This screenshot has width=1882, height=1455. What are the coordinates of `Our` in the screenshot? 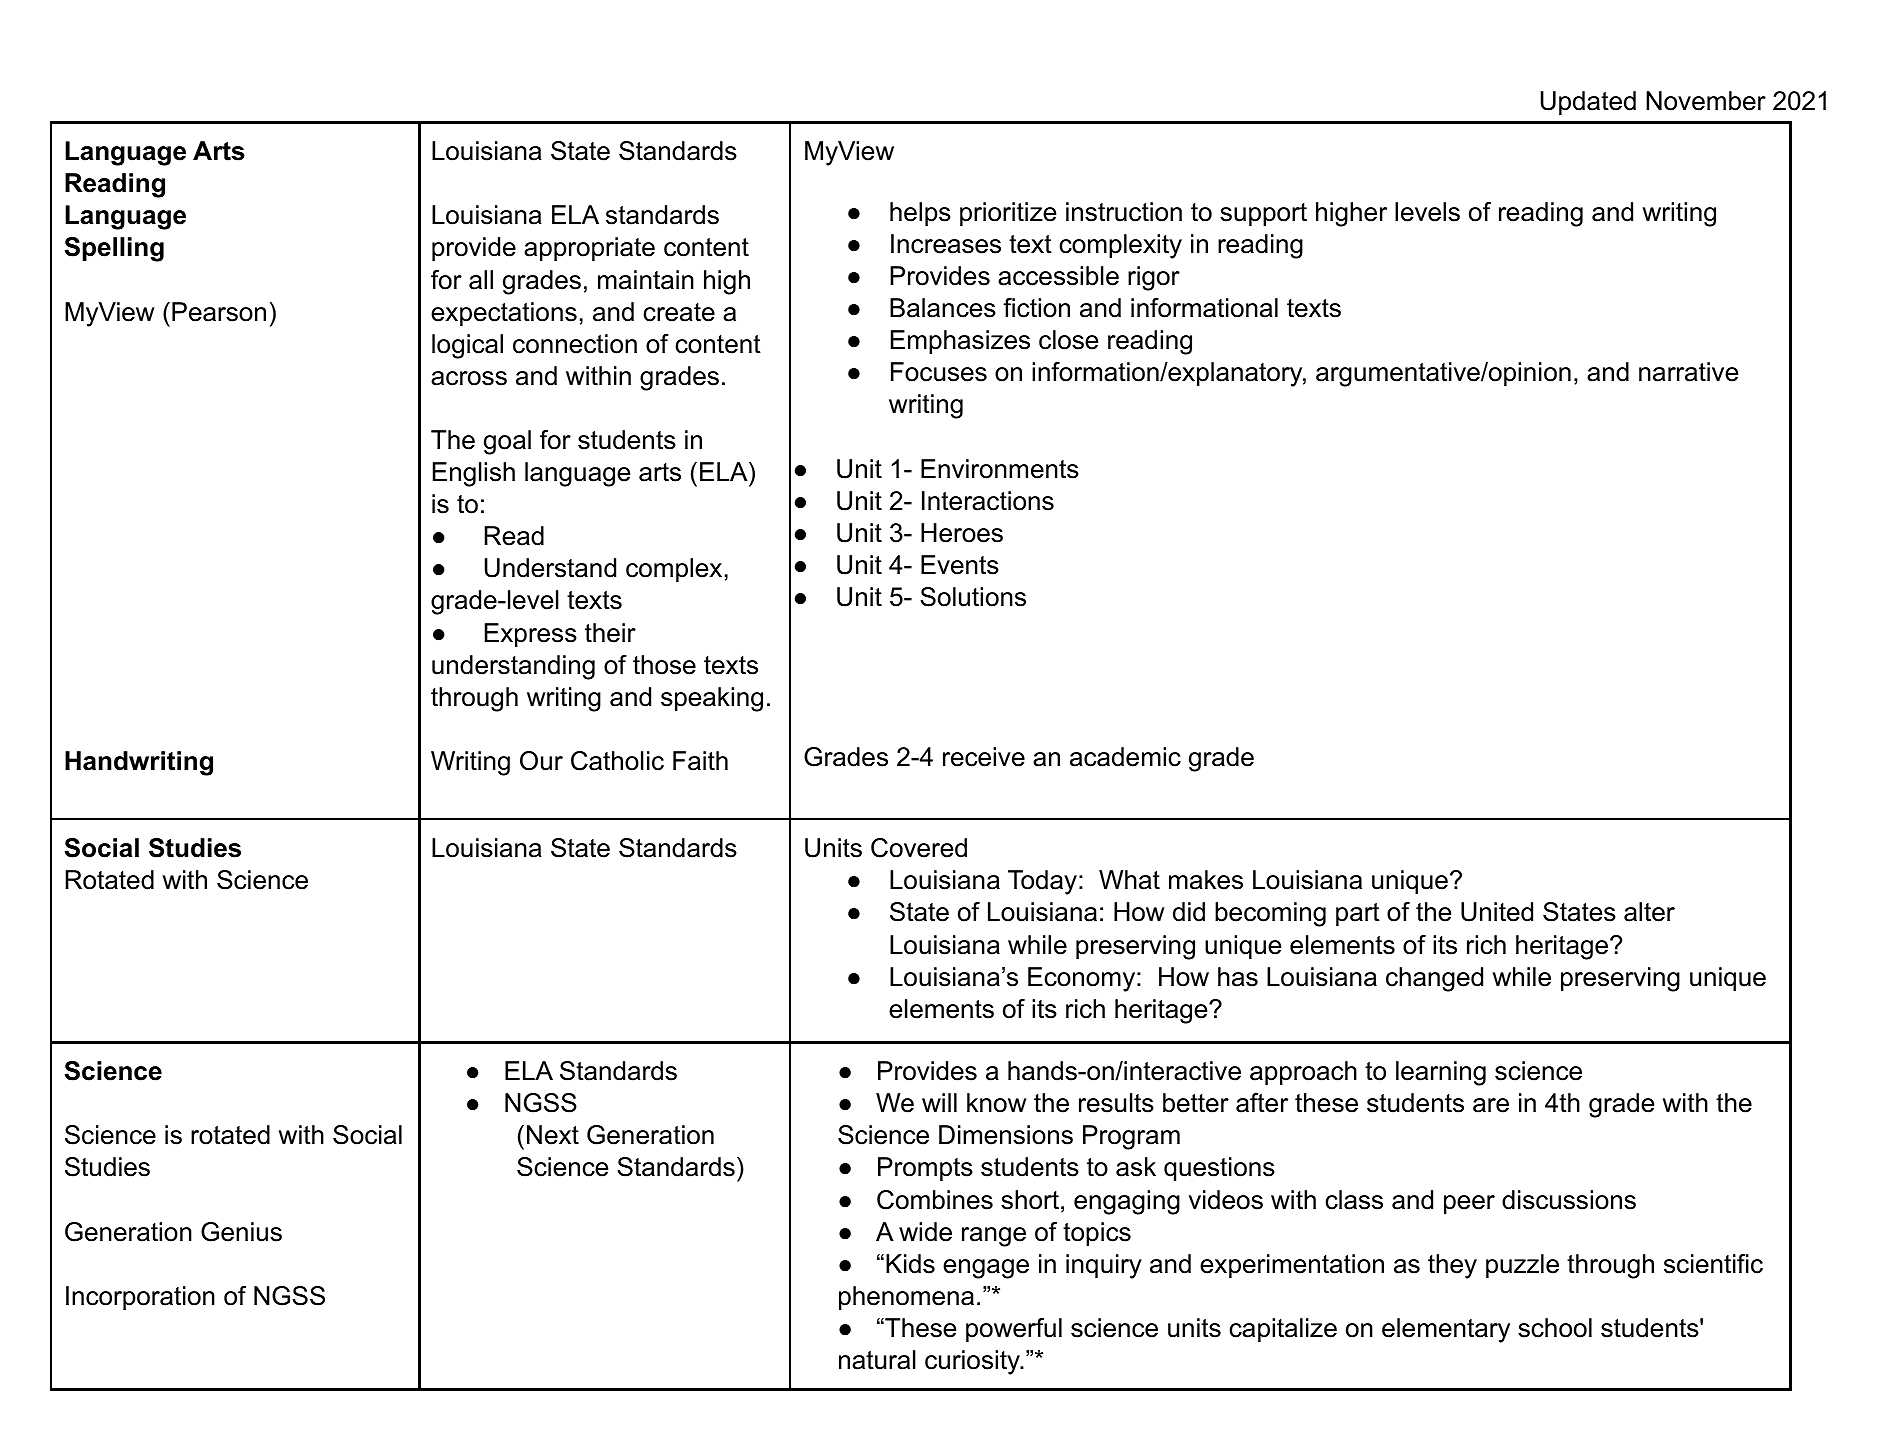 It's located at (541, 761).
